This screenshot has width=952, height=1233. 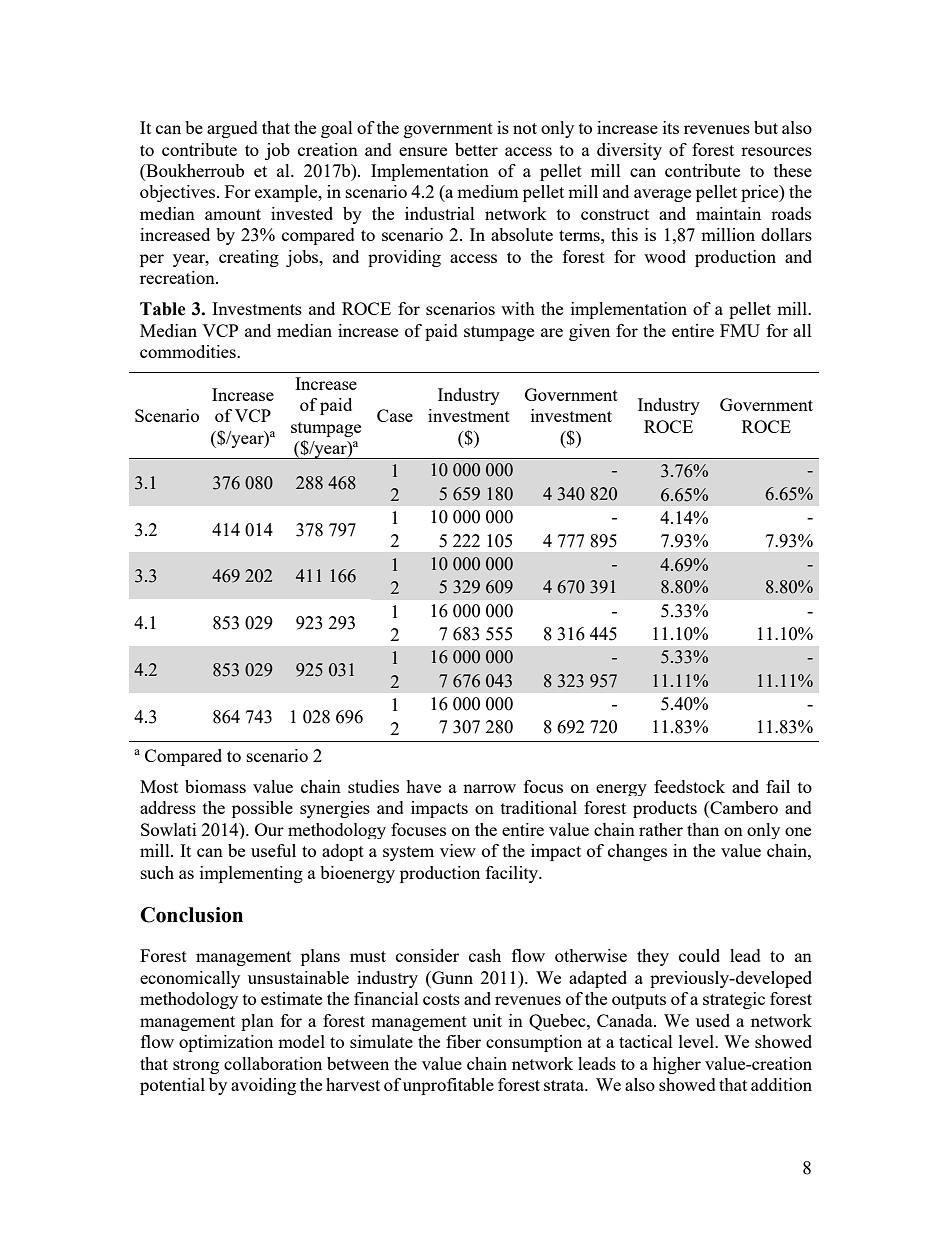 I want to click on FMU, so click(x=740, y=330).
